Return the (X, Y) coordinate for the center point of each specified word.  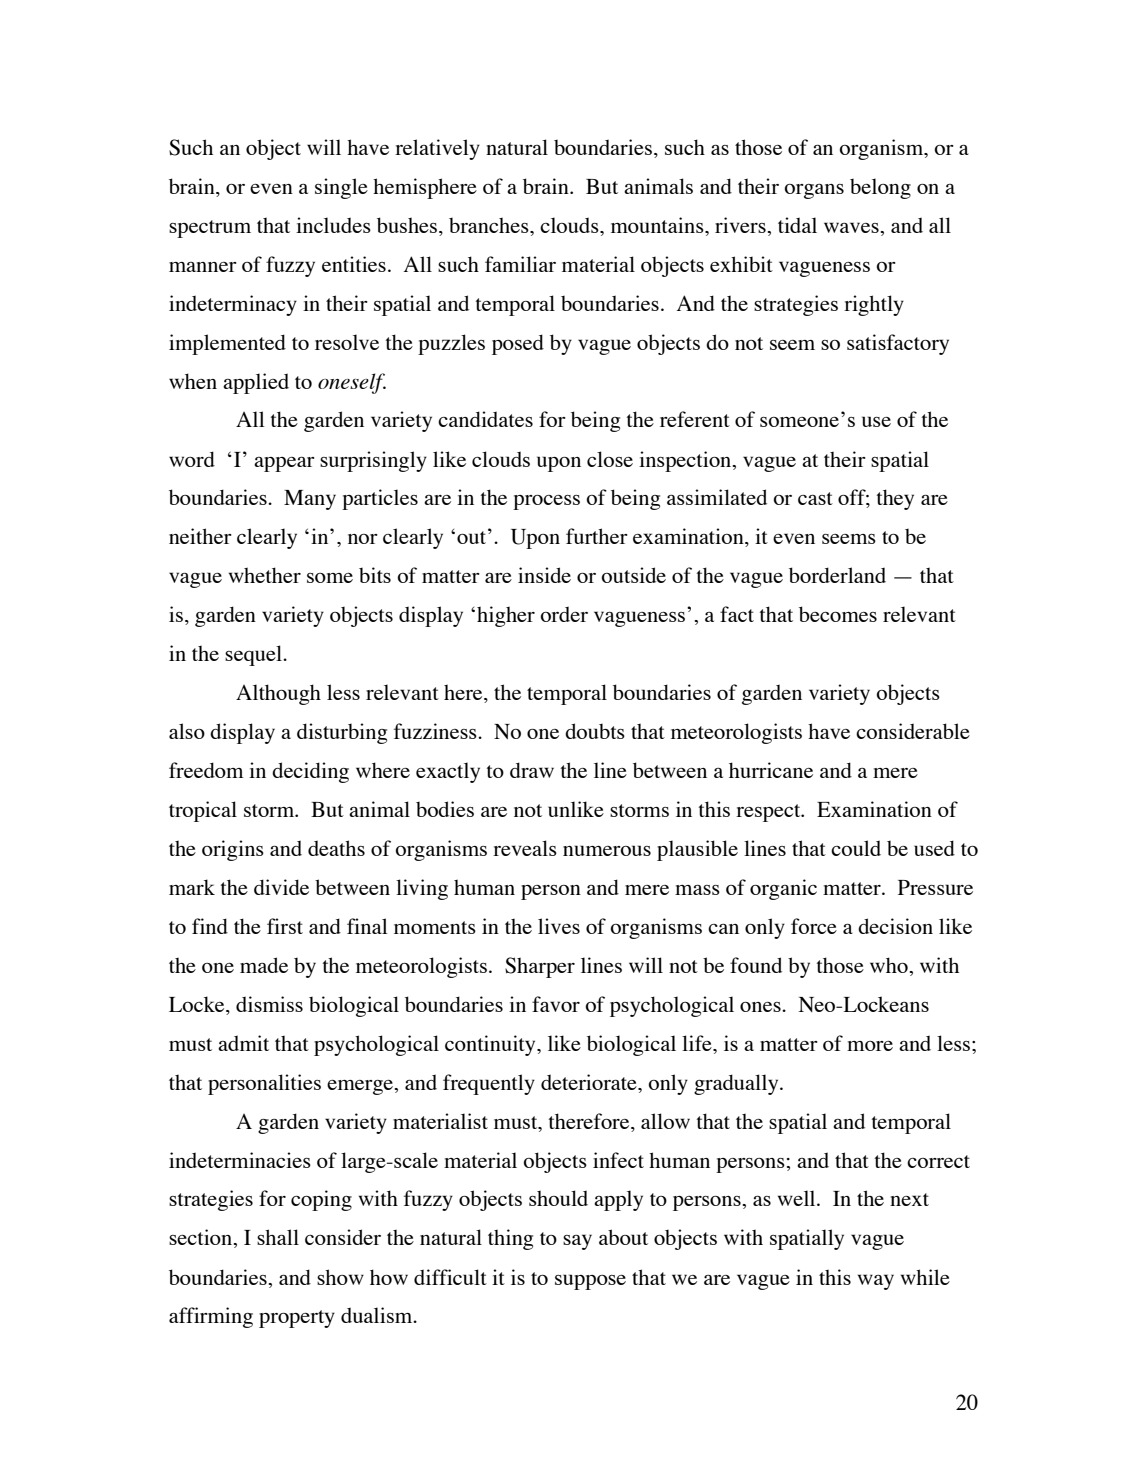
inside (544, 575)
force (814, 926)
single (341, 188)
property (297, 1319)
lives (559, 926)
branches (490, 225)
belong (880, 188)
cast (815, 498)
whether (265, 575)
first (285, 926)
